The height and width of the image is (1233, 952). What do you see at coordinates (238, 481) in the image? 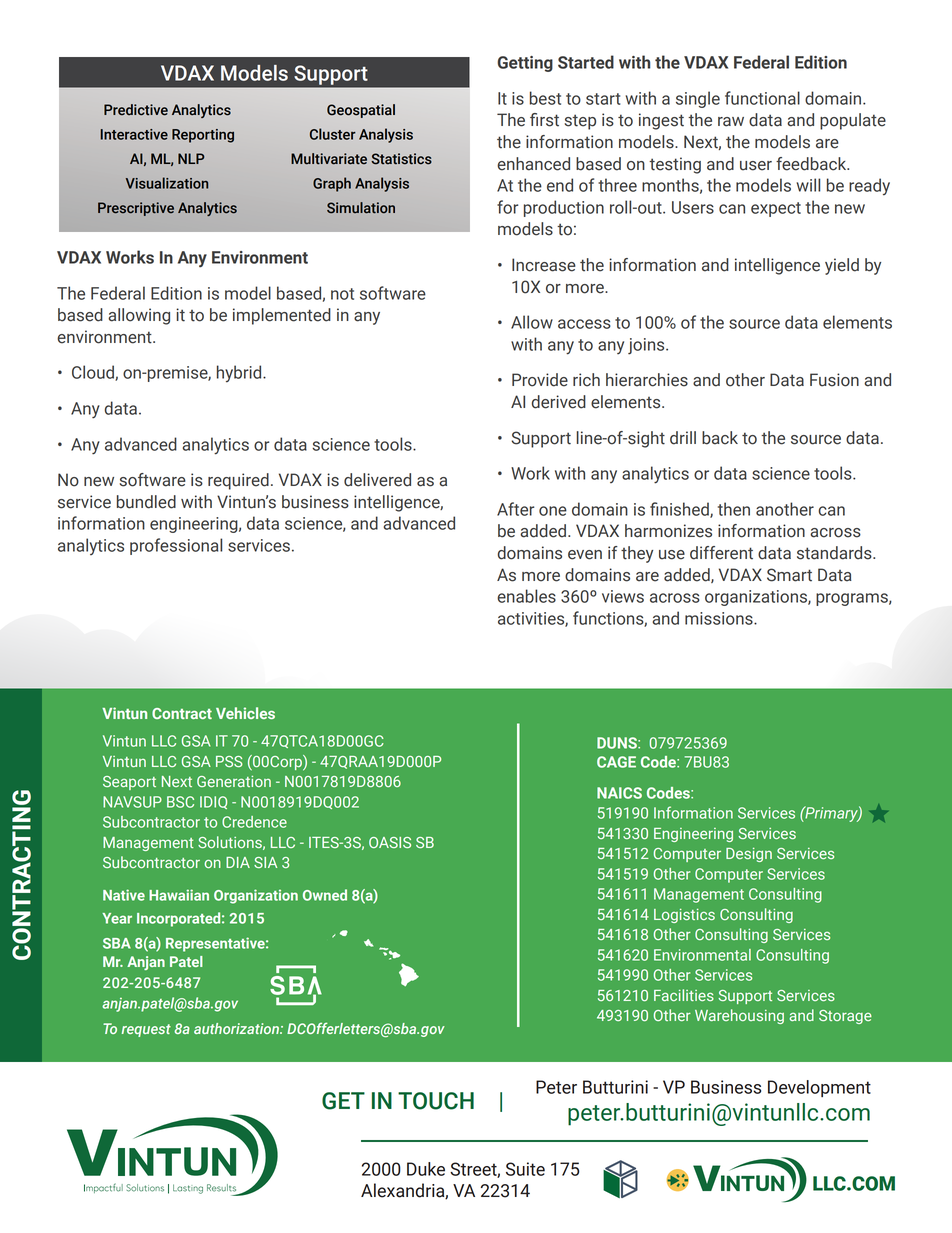
I see `required` at bounding box center [238, 481].
